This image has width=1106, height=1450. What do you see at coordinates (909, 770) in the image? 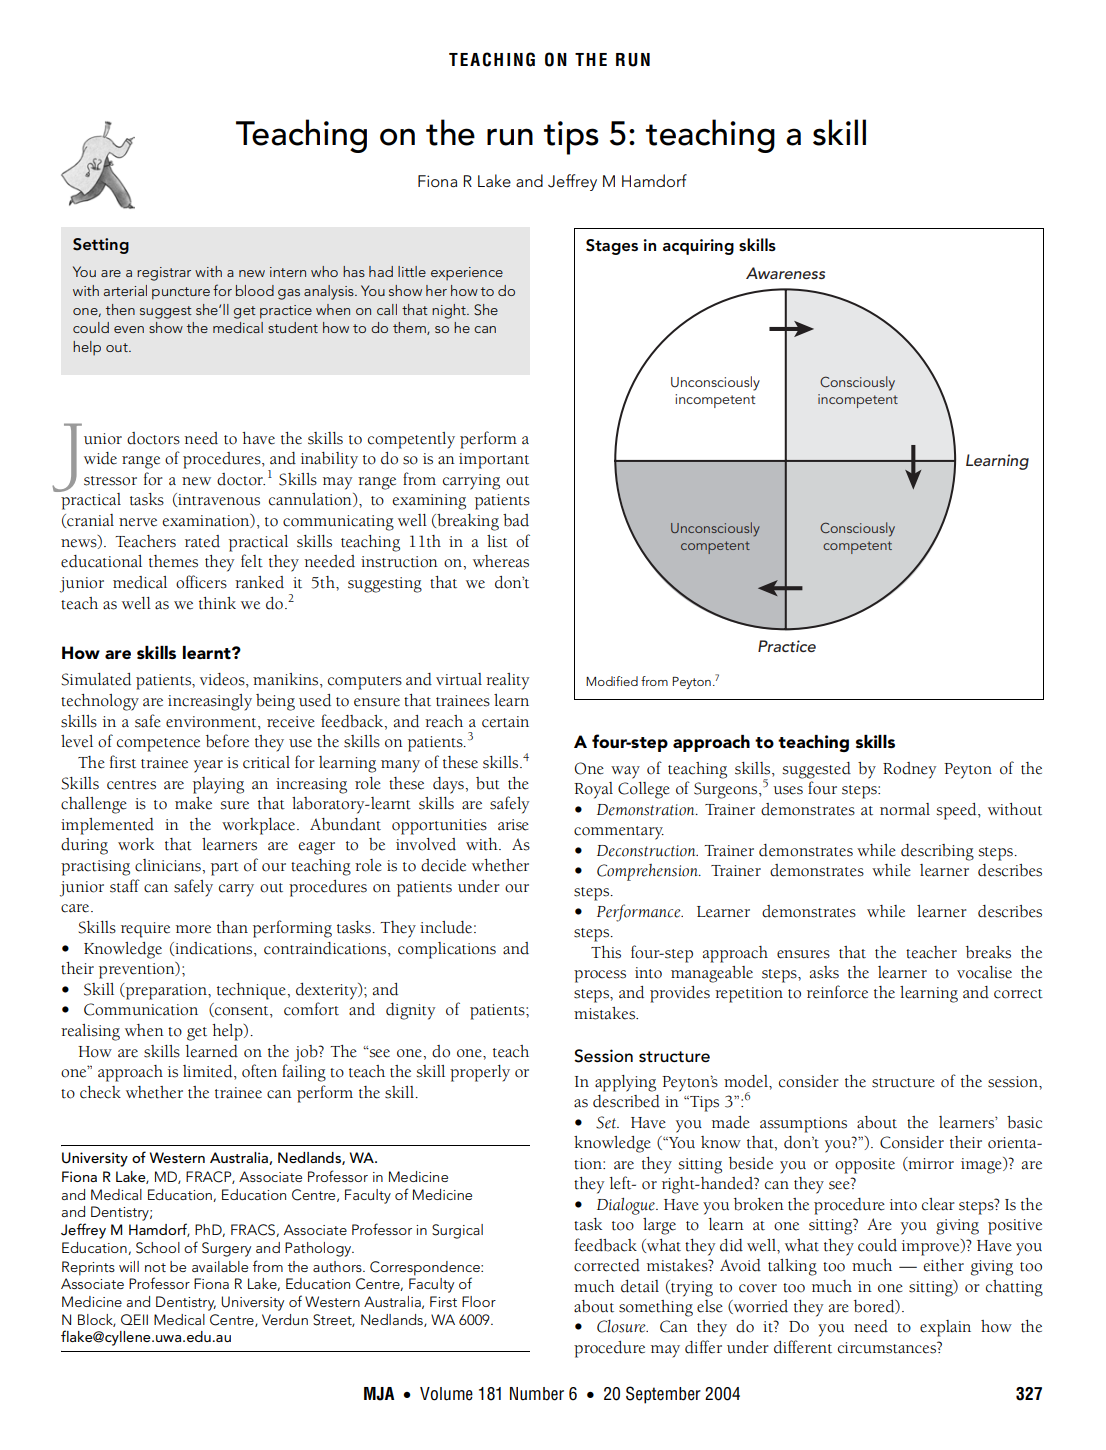
I see `Rodney` at bounding box center [909, 770].
